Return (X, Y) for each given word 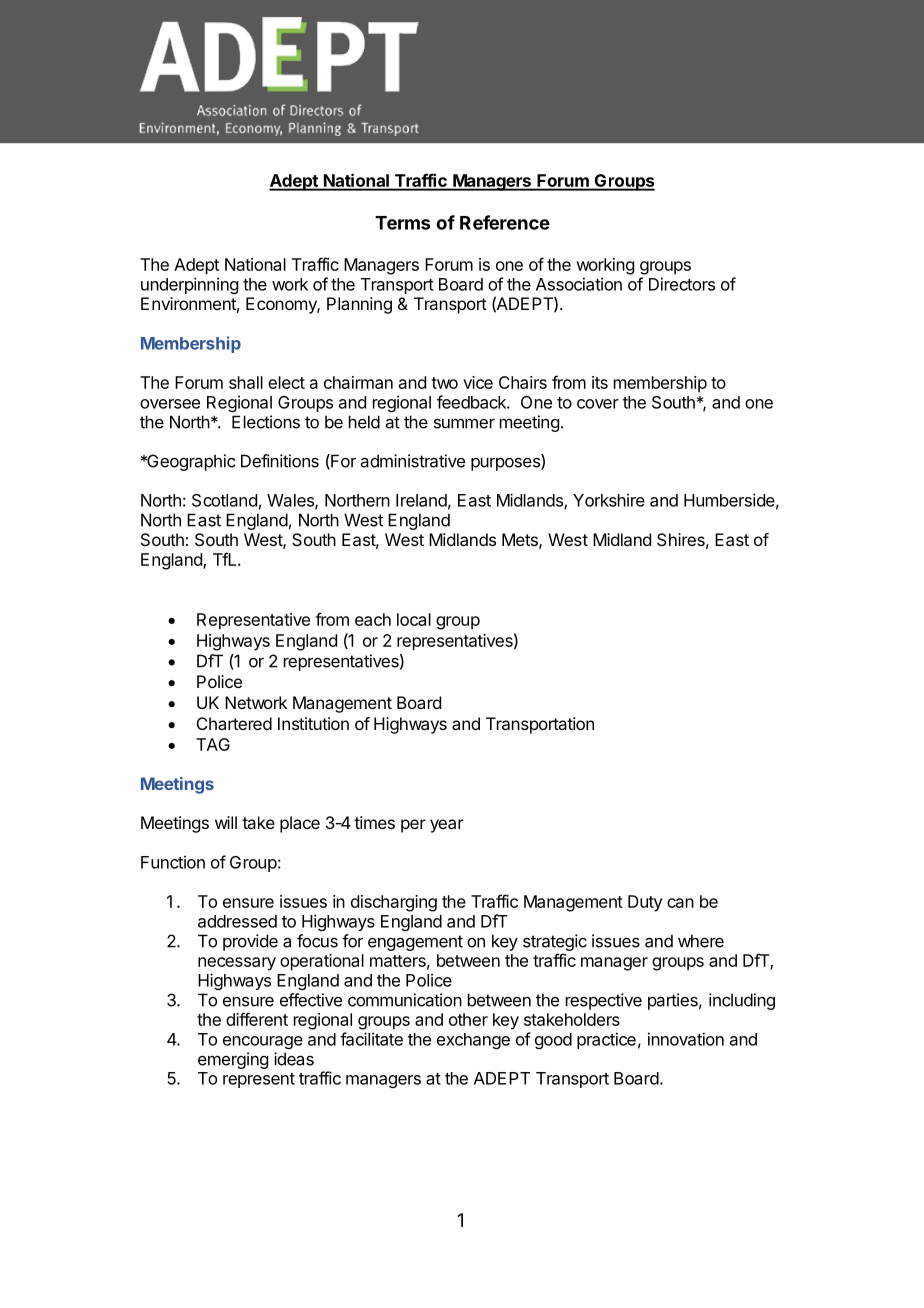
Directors (682, 284)
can (680, 903)
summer (464, 423)
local (414, 619)
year (447, 826)
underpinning (189, 285)
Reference (505, 222)
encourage (263, 1042)
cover (598, 404)
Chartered (234, 723)
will (226, 822)
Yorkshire (609, 500)
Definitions (280, 461)
